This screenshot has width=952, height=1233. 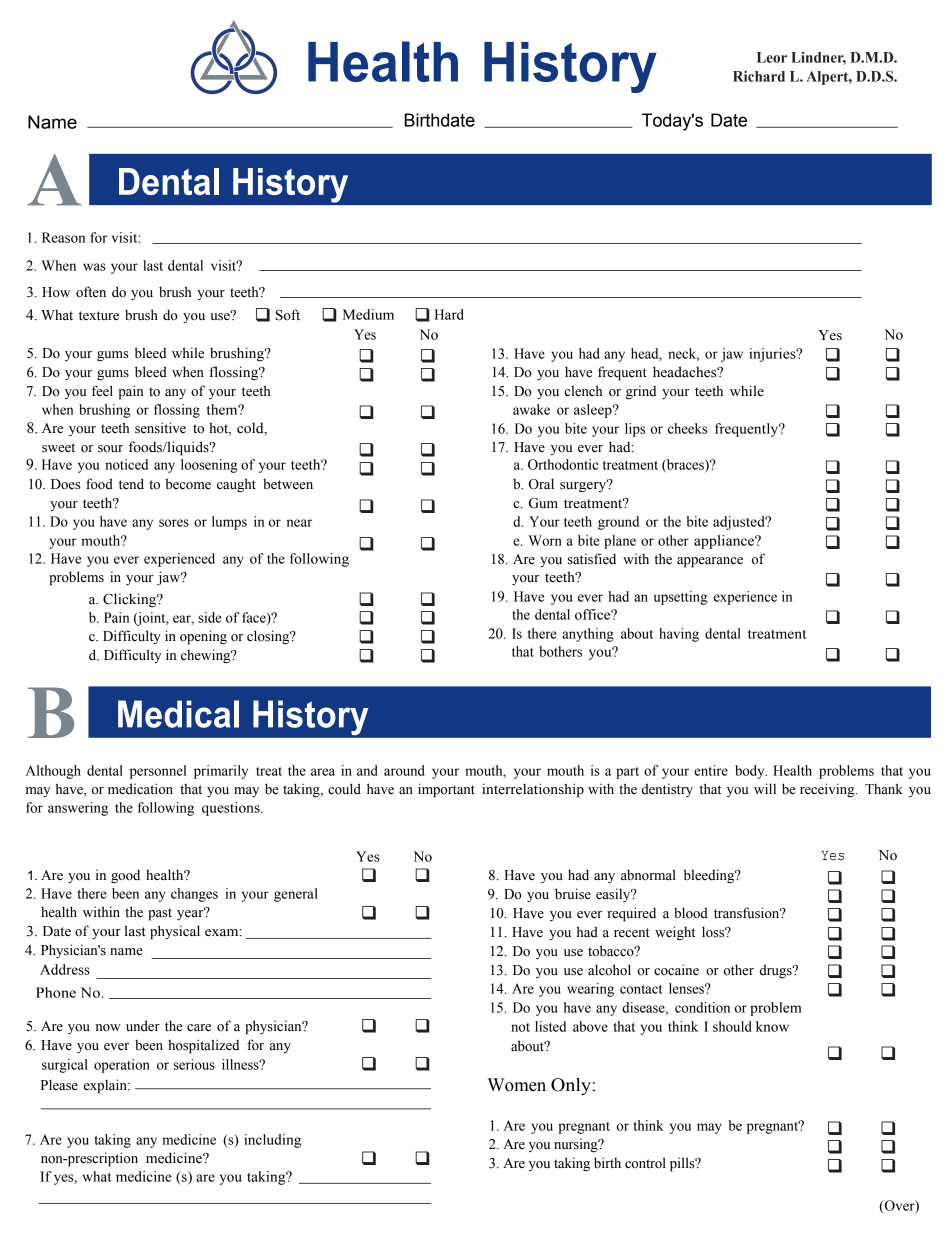 I want to click on texture, so click(x=99, y=316).
